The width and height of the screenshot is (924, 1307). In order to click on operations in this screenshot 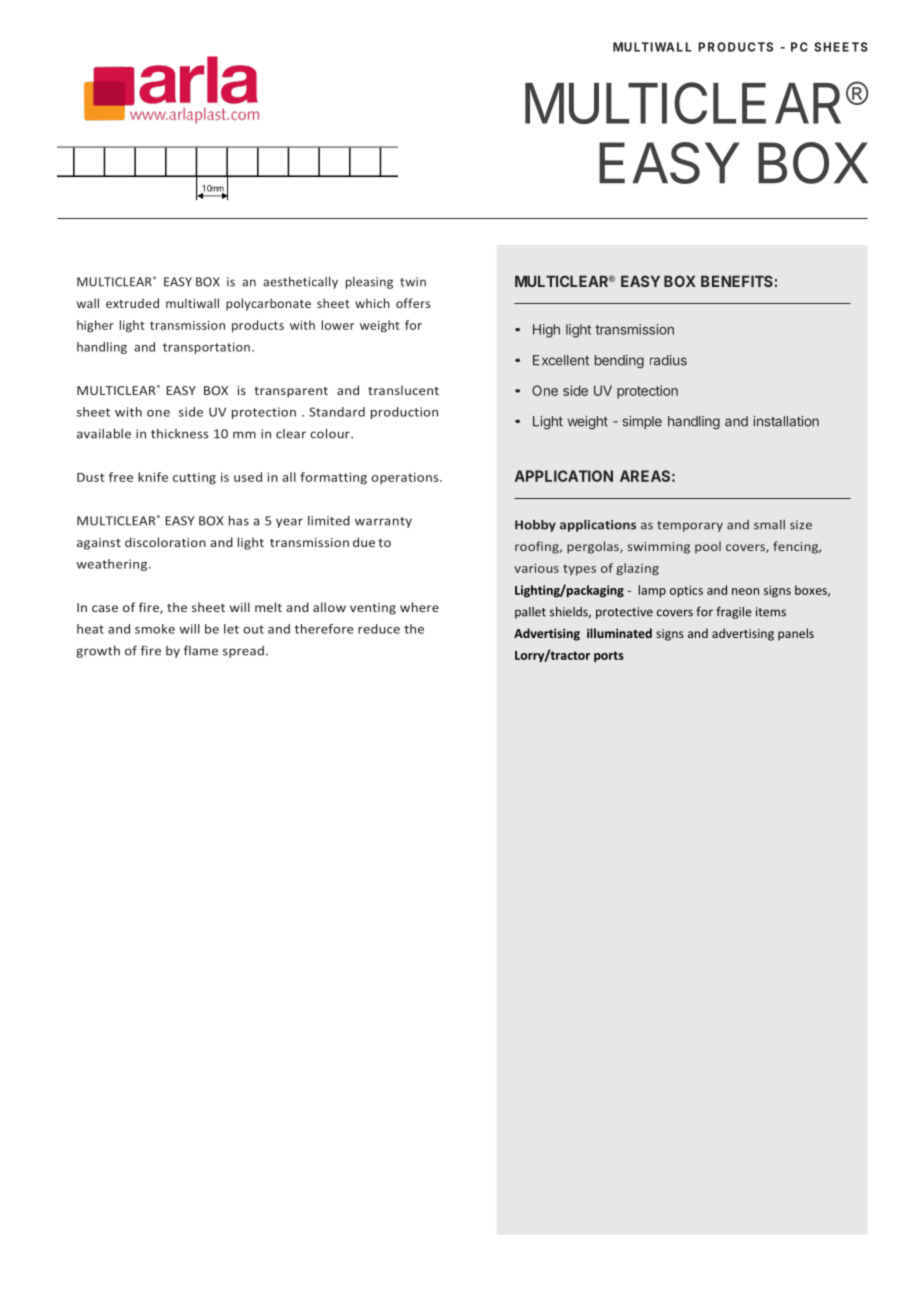, I will do `click(406, 478)`.
